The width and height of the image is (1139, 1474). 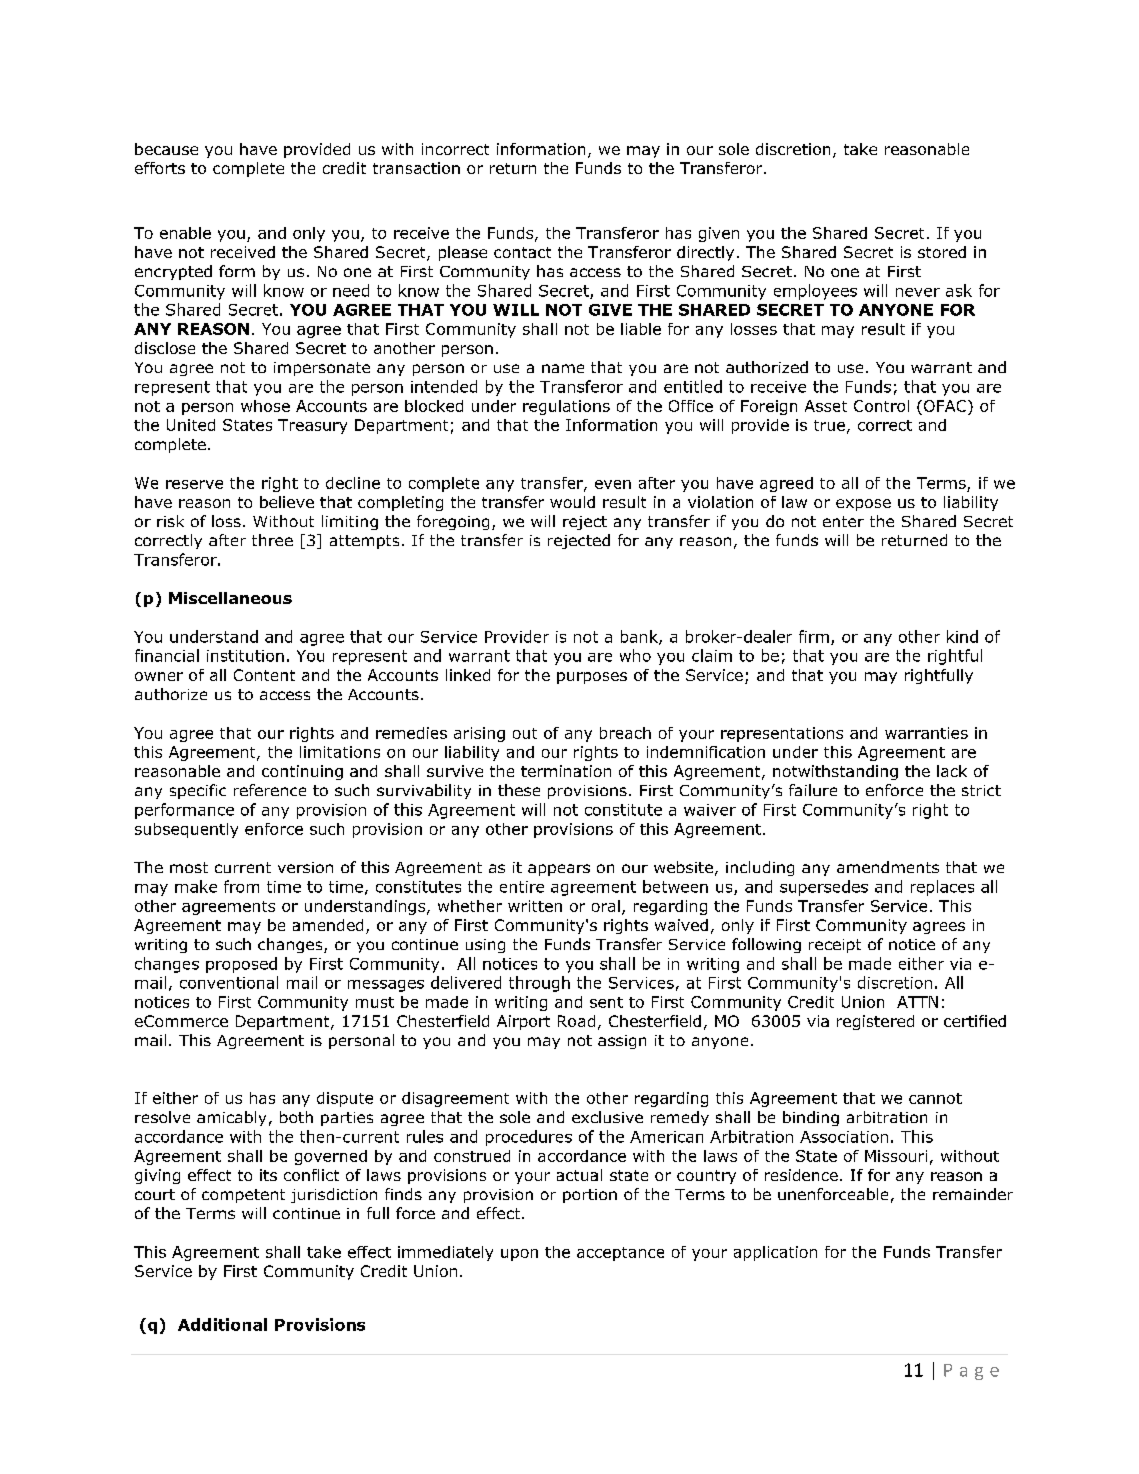 What do you see at coordinates (302, 772) in the image?
I see `continuing` at bounding box center [302, 772].
